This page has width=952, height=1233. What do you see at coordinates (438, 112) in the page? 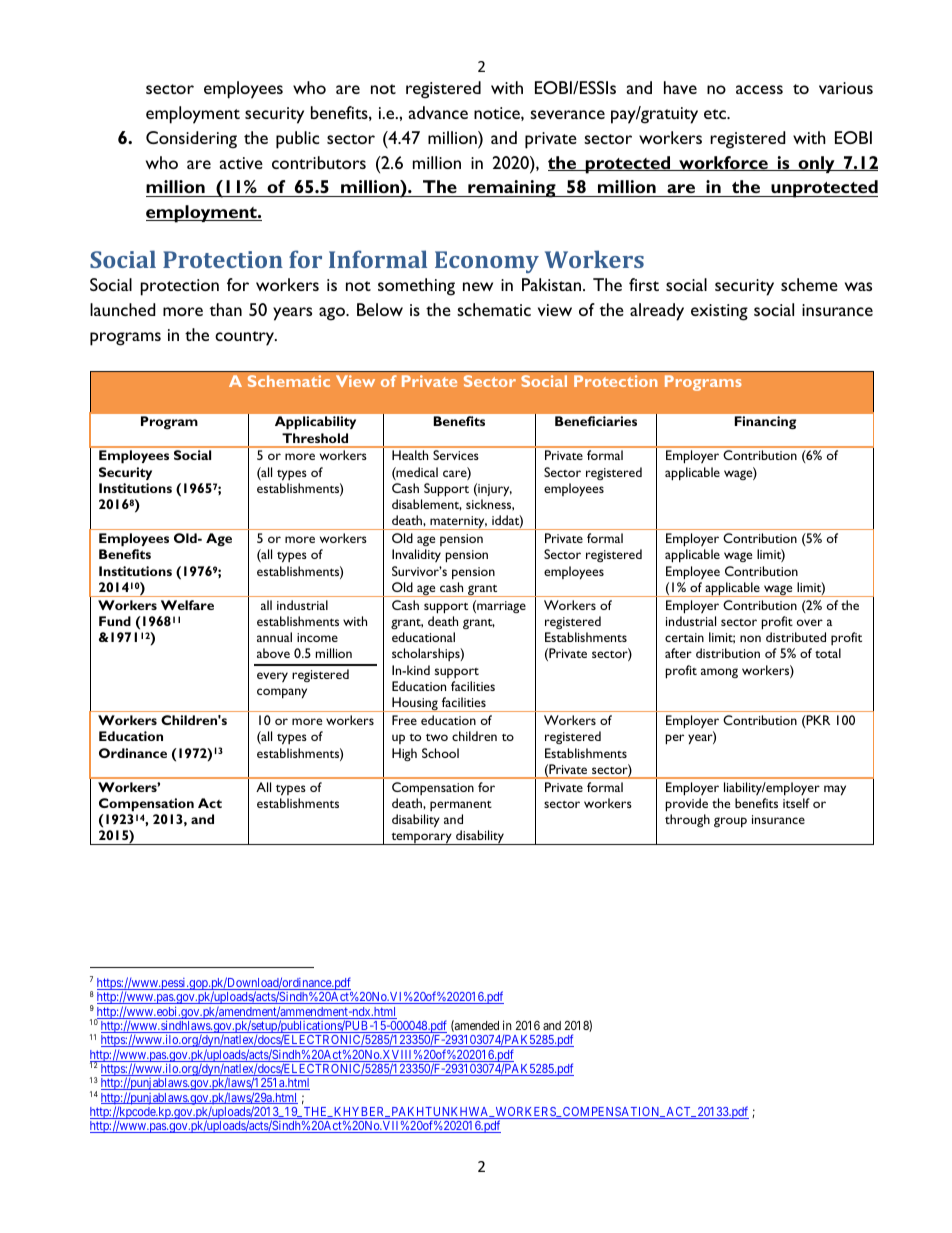
I see `advance` at bounding box center [438, 112].
